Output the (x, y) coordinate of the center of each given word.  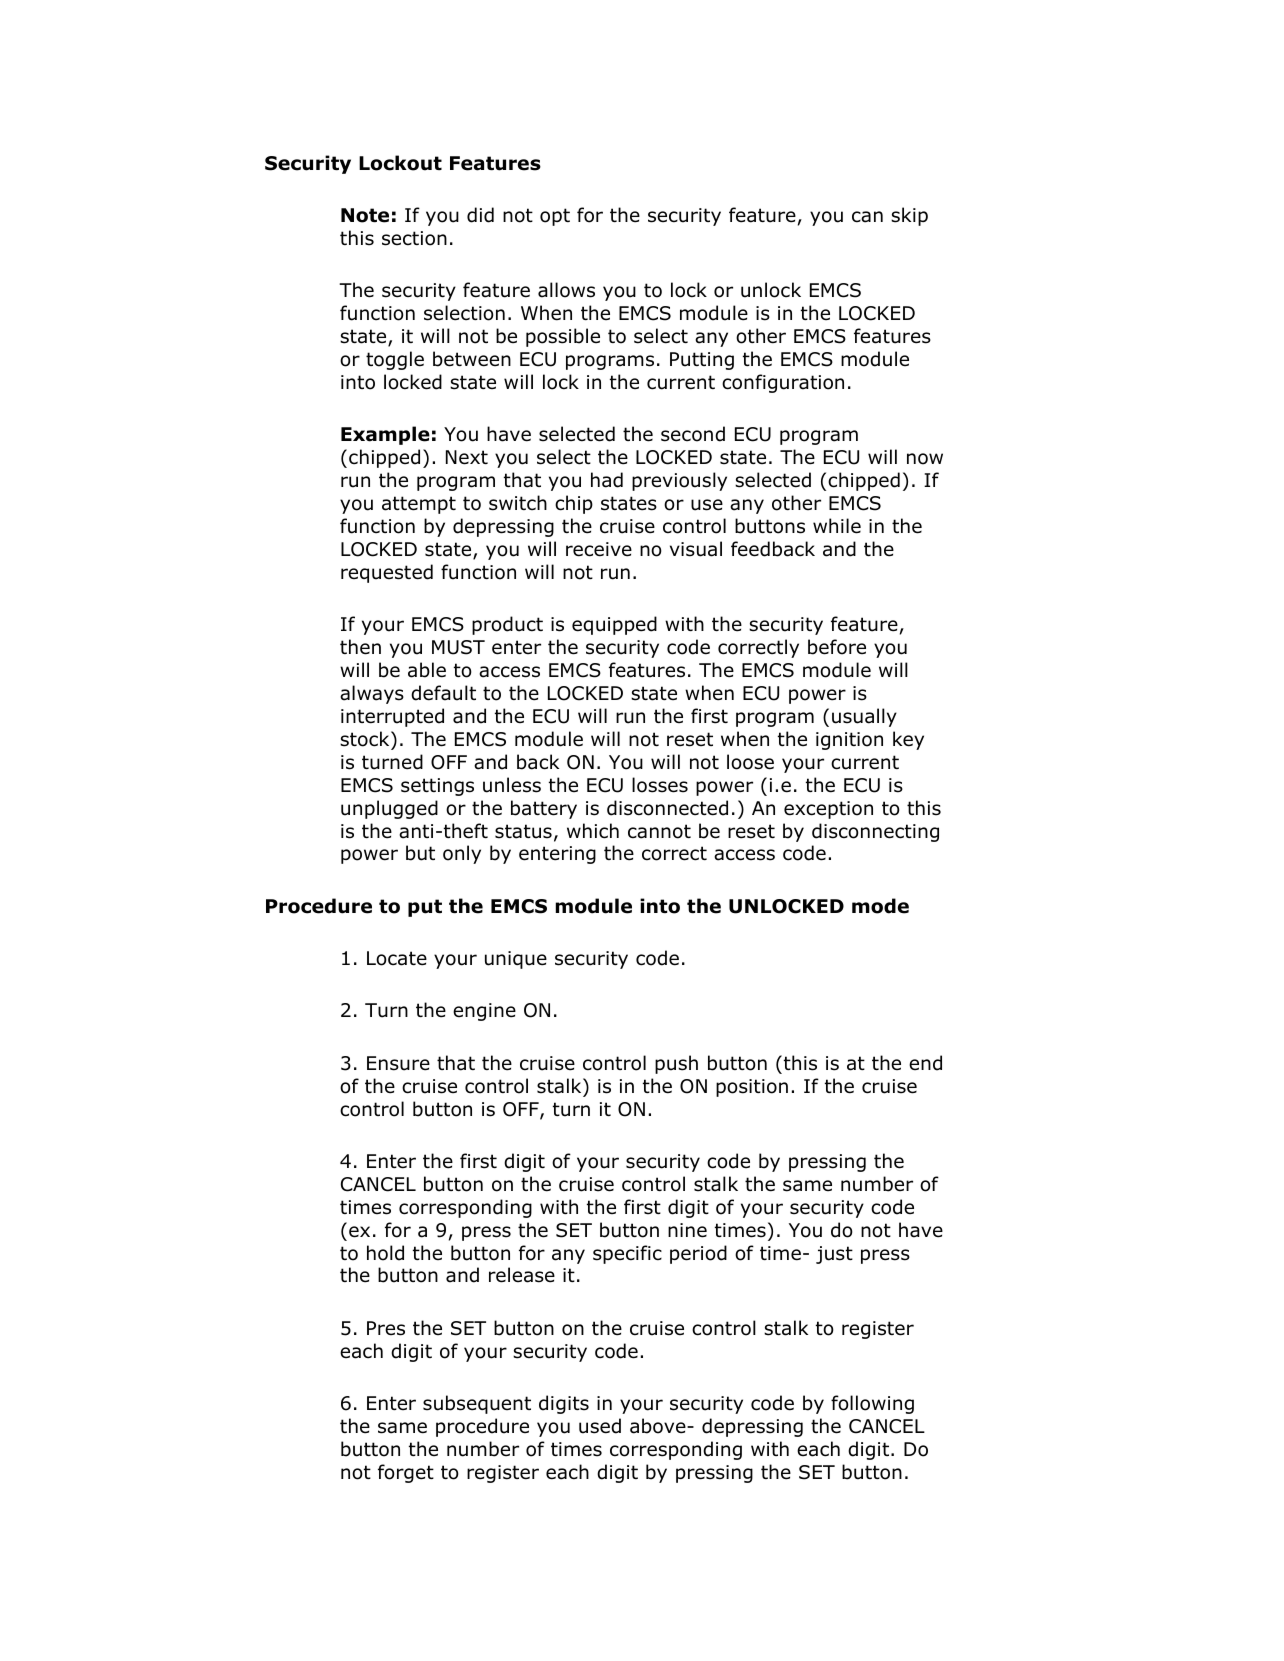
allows (566, 290)
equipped (614, 625)
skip (909, 216)
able (427, 670)
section (414, 238)
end (925, 1063)
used (600, 1426)
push (676, 1064)
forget (406, 1473)
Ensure (398, 1063)
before (837, 647)
